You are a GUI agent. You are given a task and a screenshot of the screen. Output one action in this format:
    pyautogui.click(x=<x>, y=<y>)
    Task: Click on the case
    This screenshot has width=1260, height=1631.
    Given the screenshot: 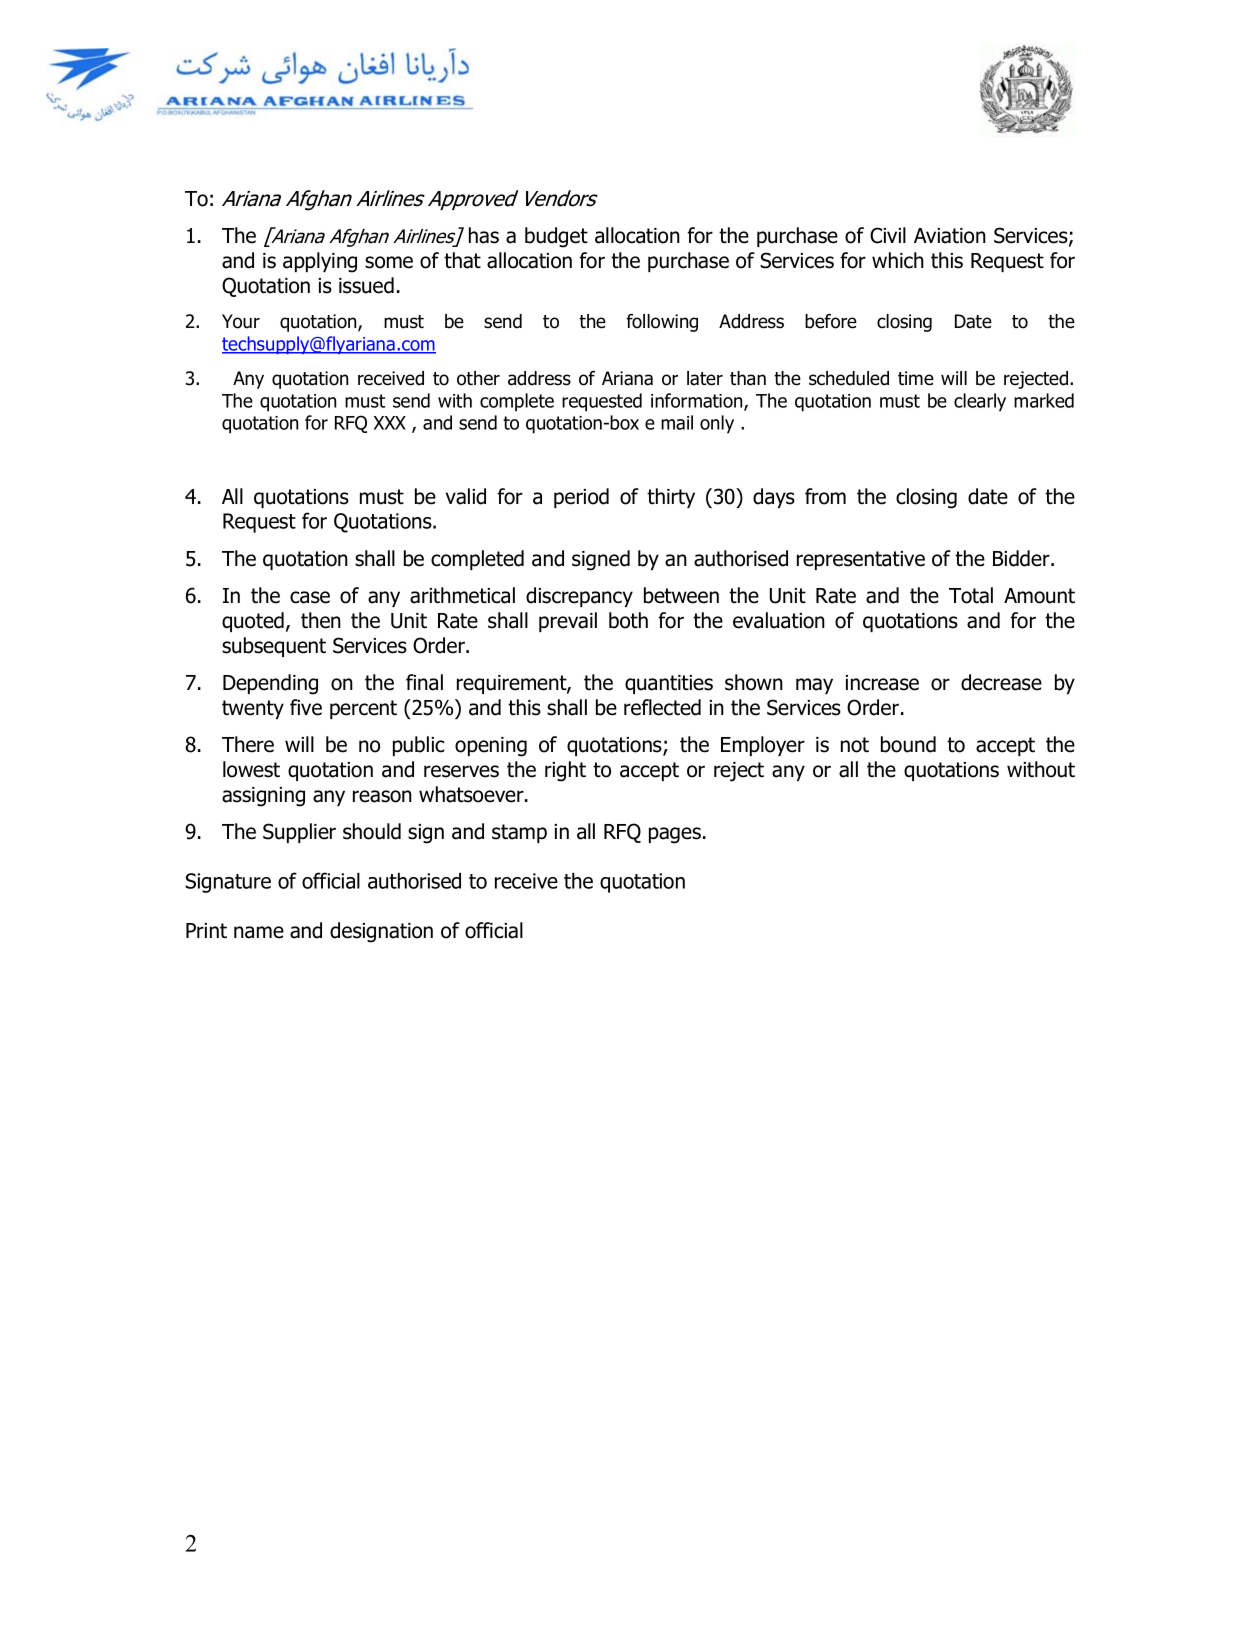 What is the action you would take?
    pyautogui.click(x=310, y=597)
